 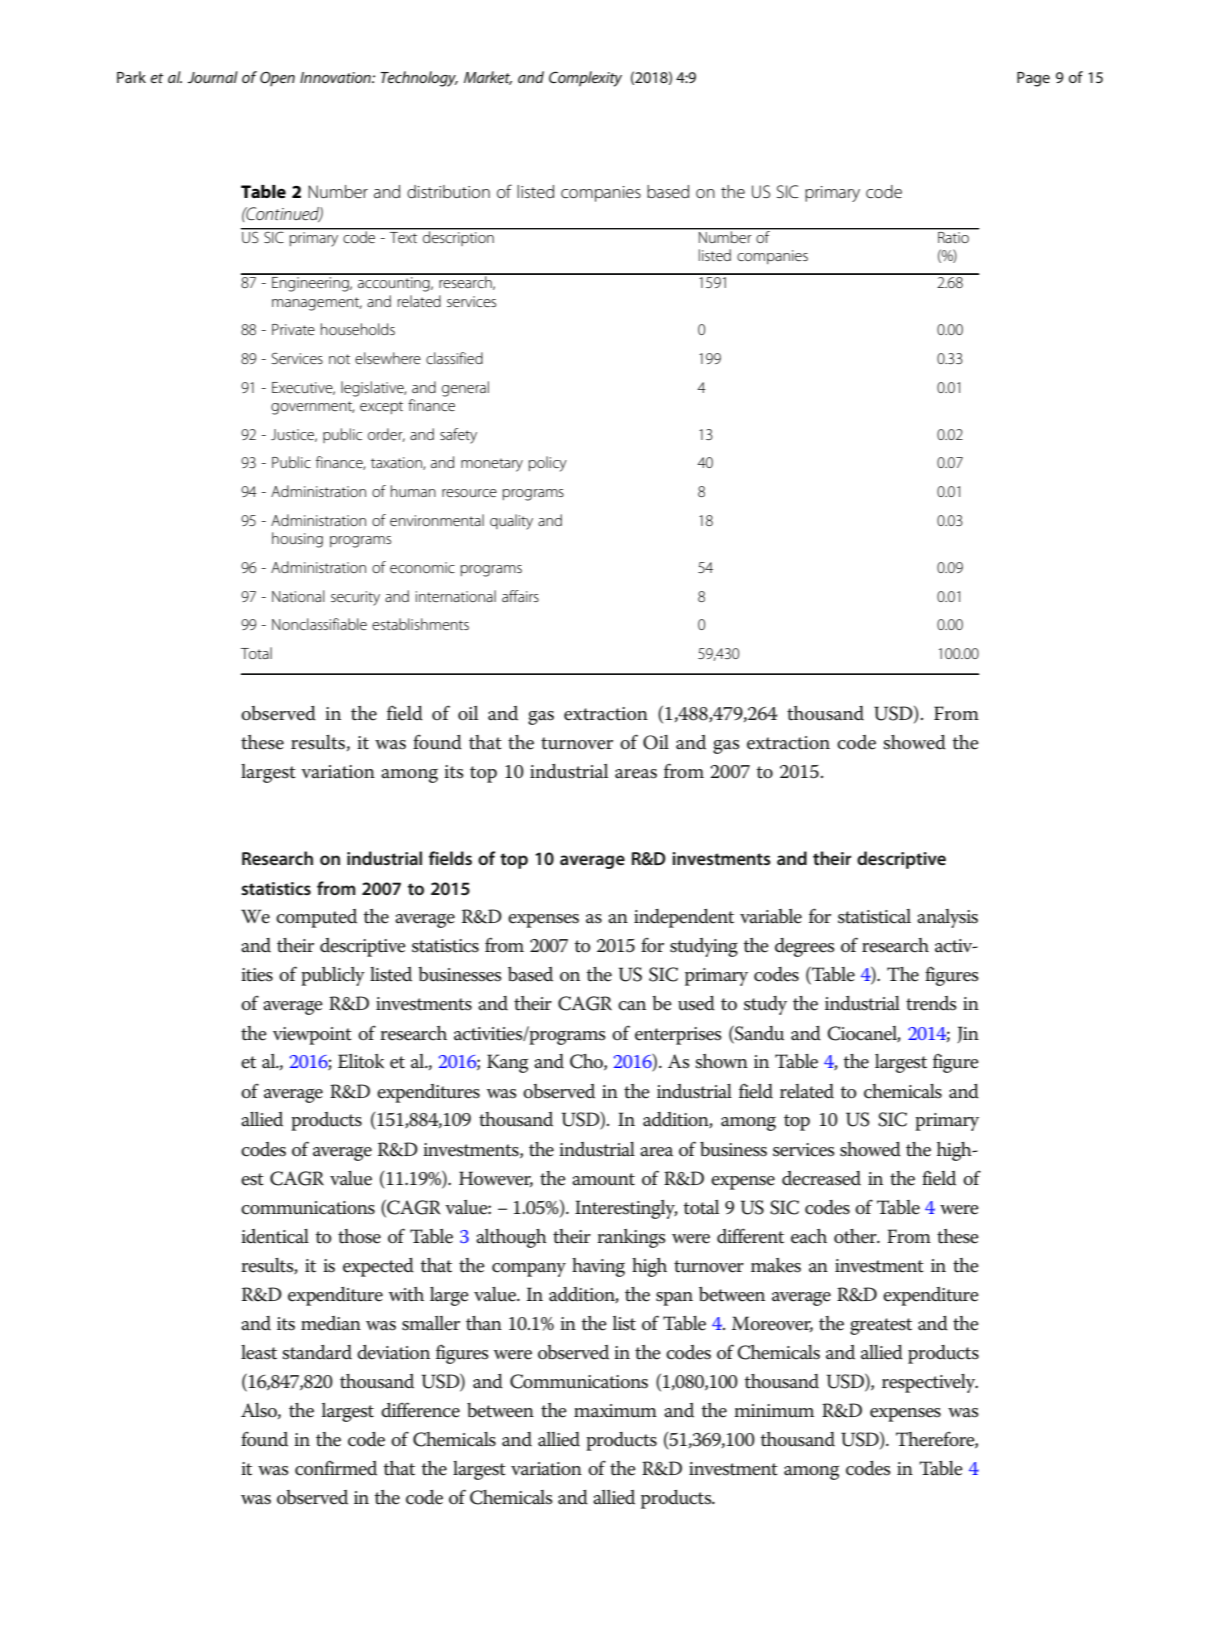 What do you see at coordinates (213, 77) in the image?
I see `Journal` at bounding box center [213, 77].
